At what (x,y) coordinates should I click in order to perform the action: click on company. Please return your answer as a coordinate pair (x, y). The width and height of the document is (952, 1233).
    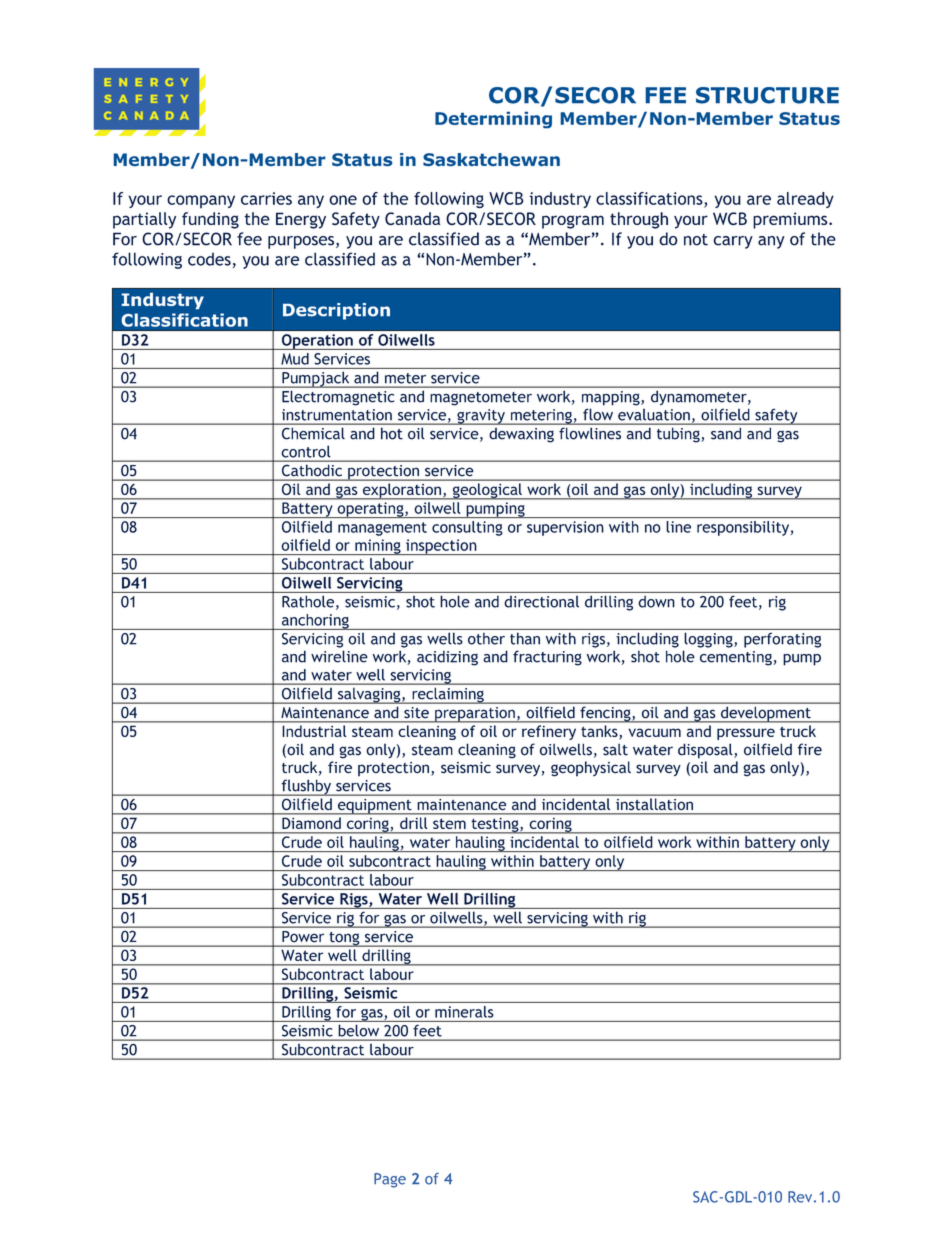
    Looking at the image, I should click on (201, 201).
